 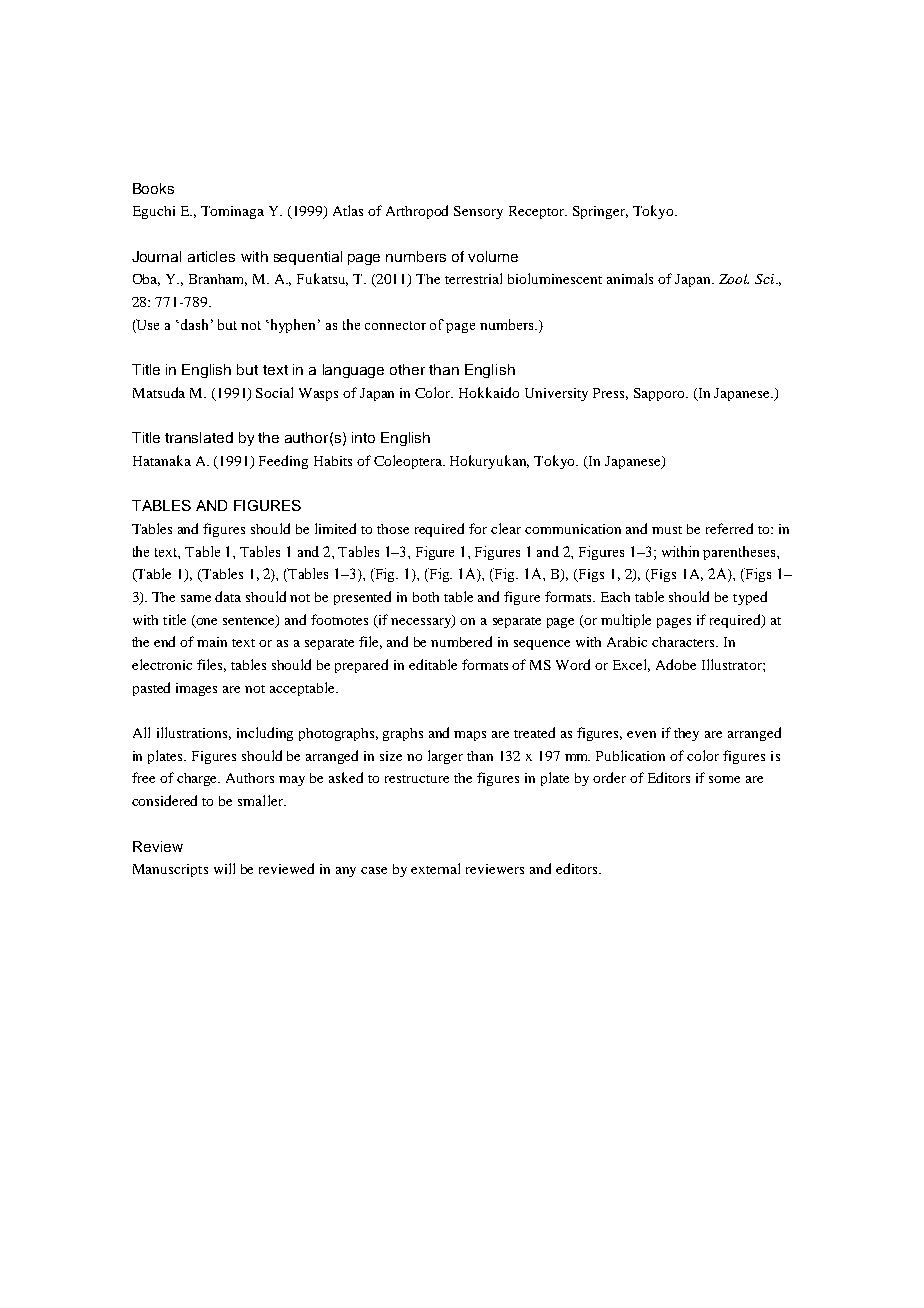 I want to click on Hokkaido, so click(x=489, y=392).
